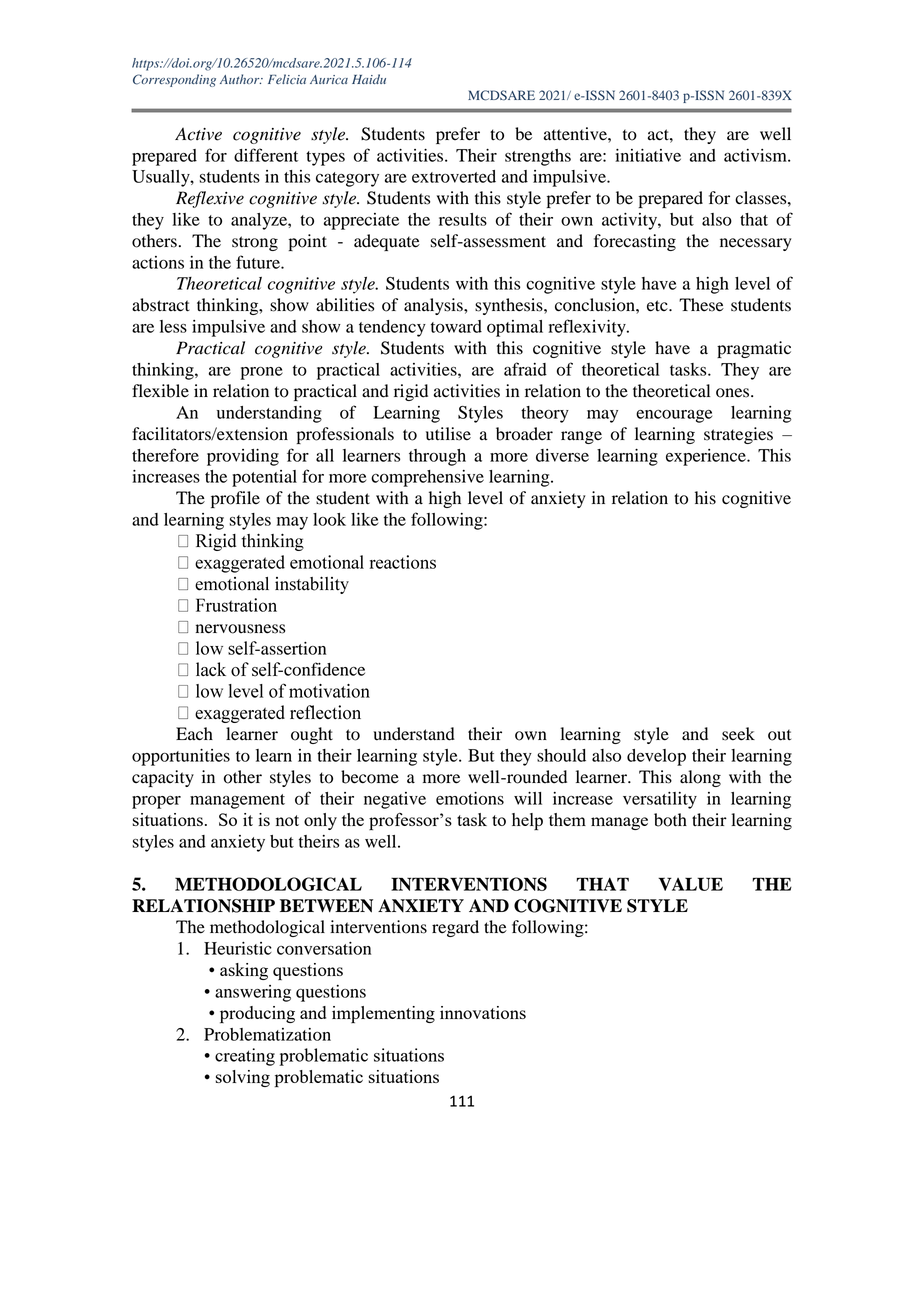 The image size is (924, 1308). I want to click on VALUE, so click(690, 884).
